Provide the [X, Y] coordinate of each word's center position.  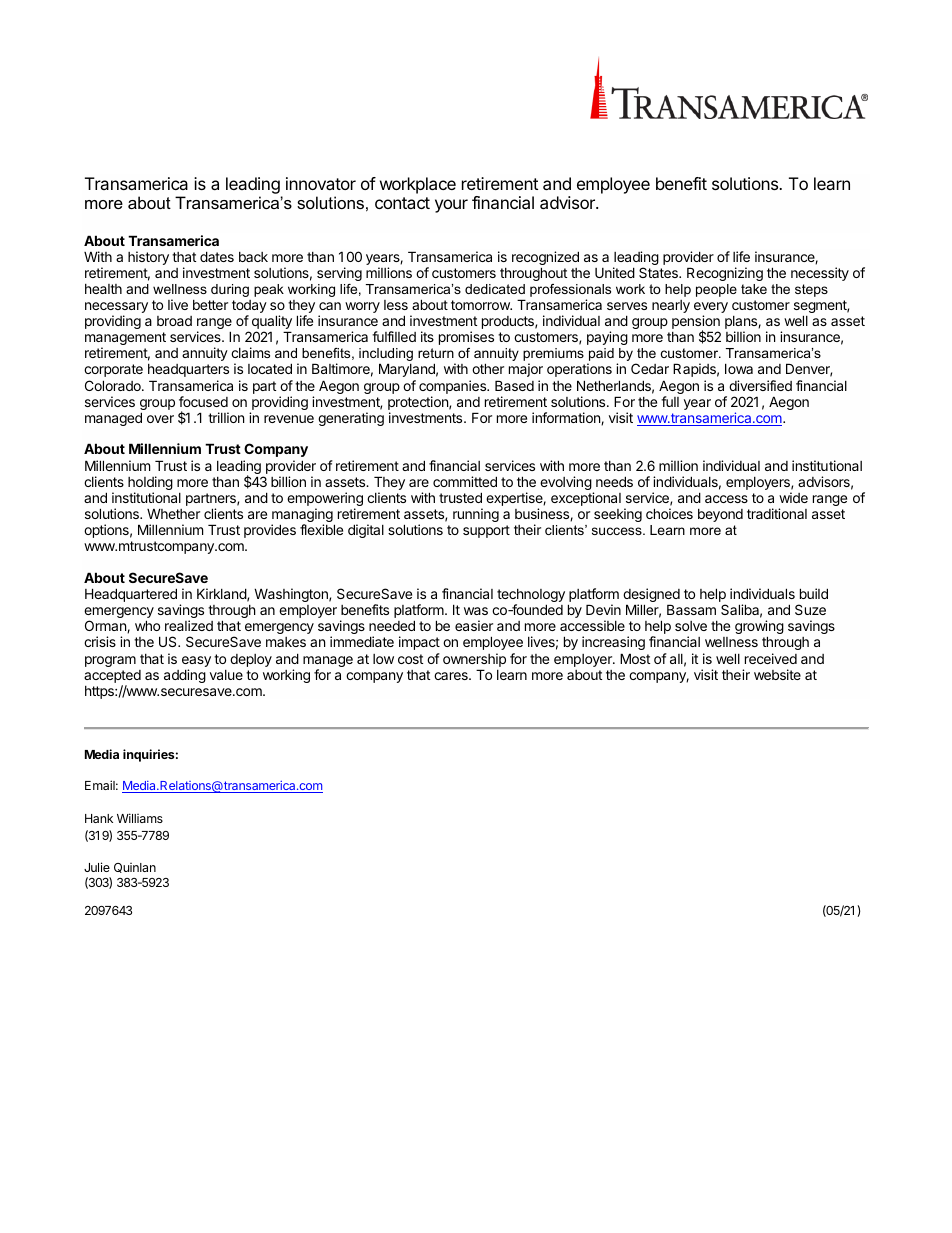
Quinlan [135, 868]
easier [474, 625]
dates [217, 256]
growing [759, 628]
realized [189, 625]
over [160, 419]
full [670, 401]
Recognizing [725, 274]
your [451, 206]
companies [454, 387]
